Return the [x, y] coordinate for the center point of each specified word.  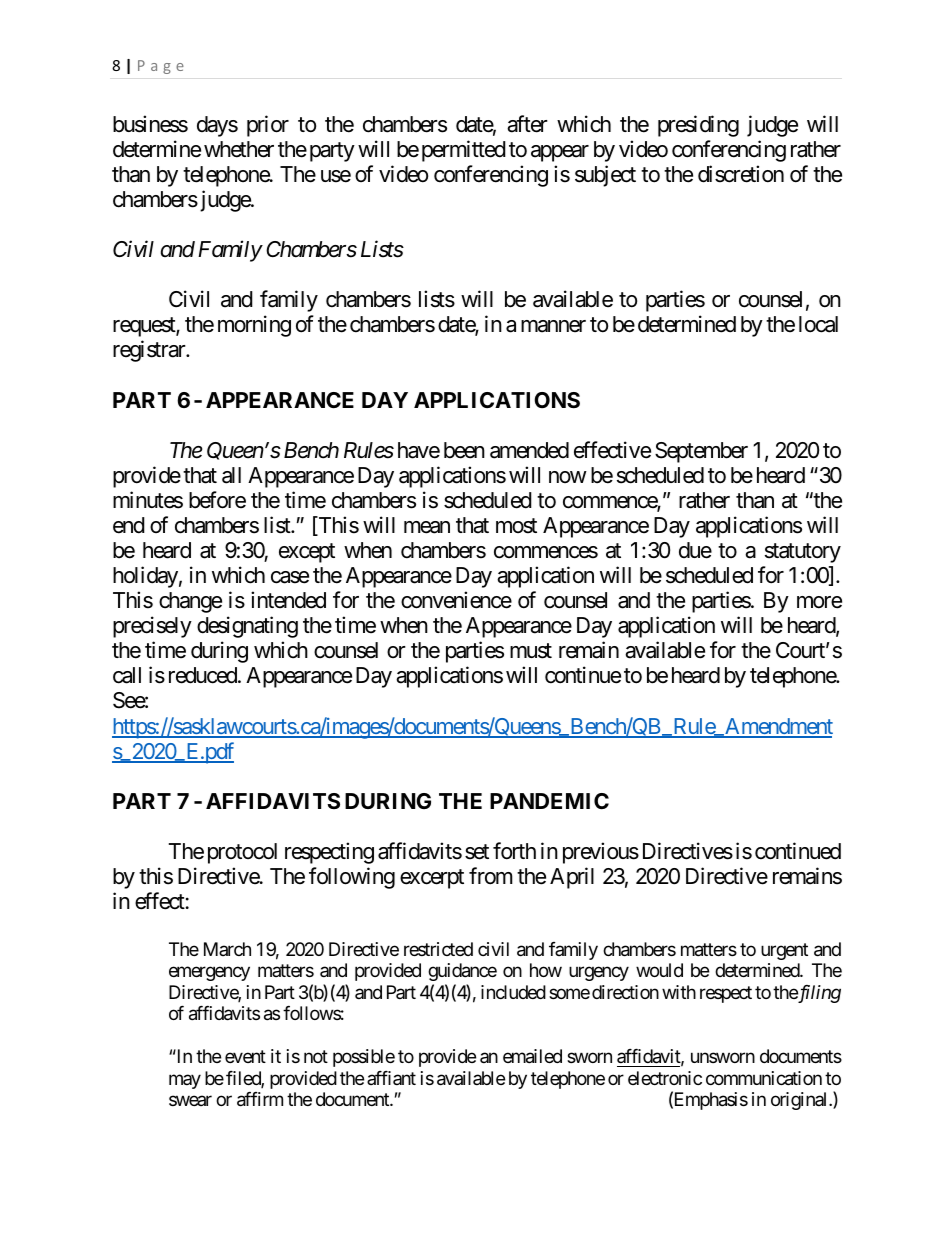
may [185, 1081]
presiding [698, 126]
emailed [532, 1056]
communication [764, 1078]
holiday [145, 577]
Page [161, 67]
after [527, 124]
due [695, 550]
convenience [456, 600]
